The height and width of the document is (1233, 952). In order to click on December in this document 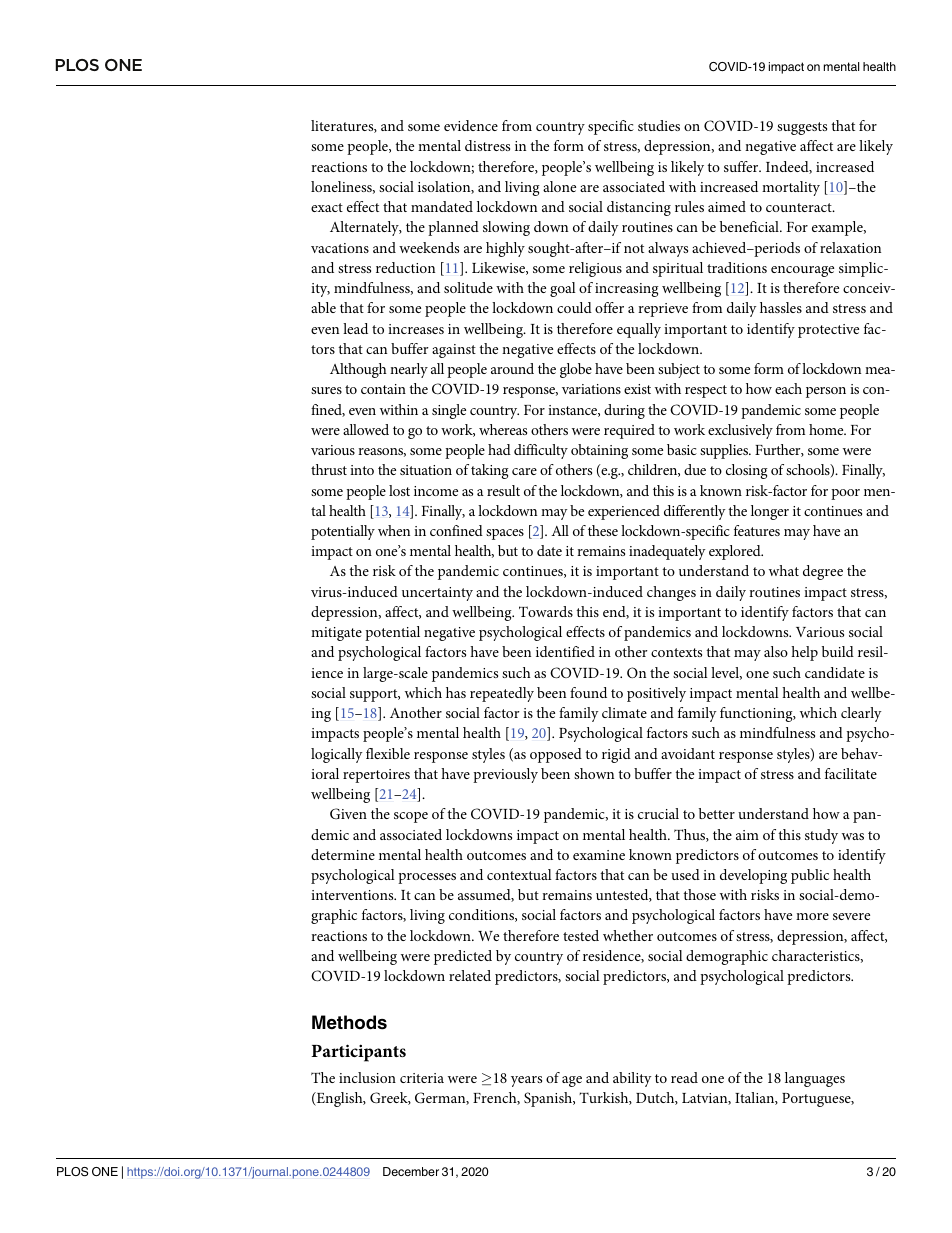, I will do `click(411, 1171)`.
